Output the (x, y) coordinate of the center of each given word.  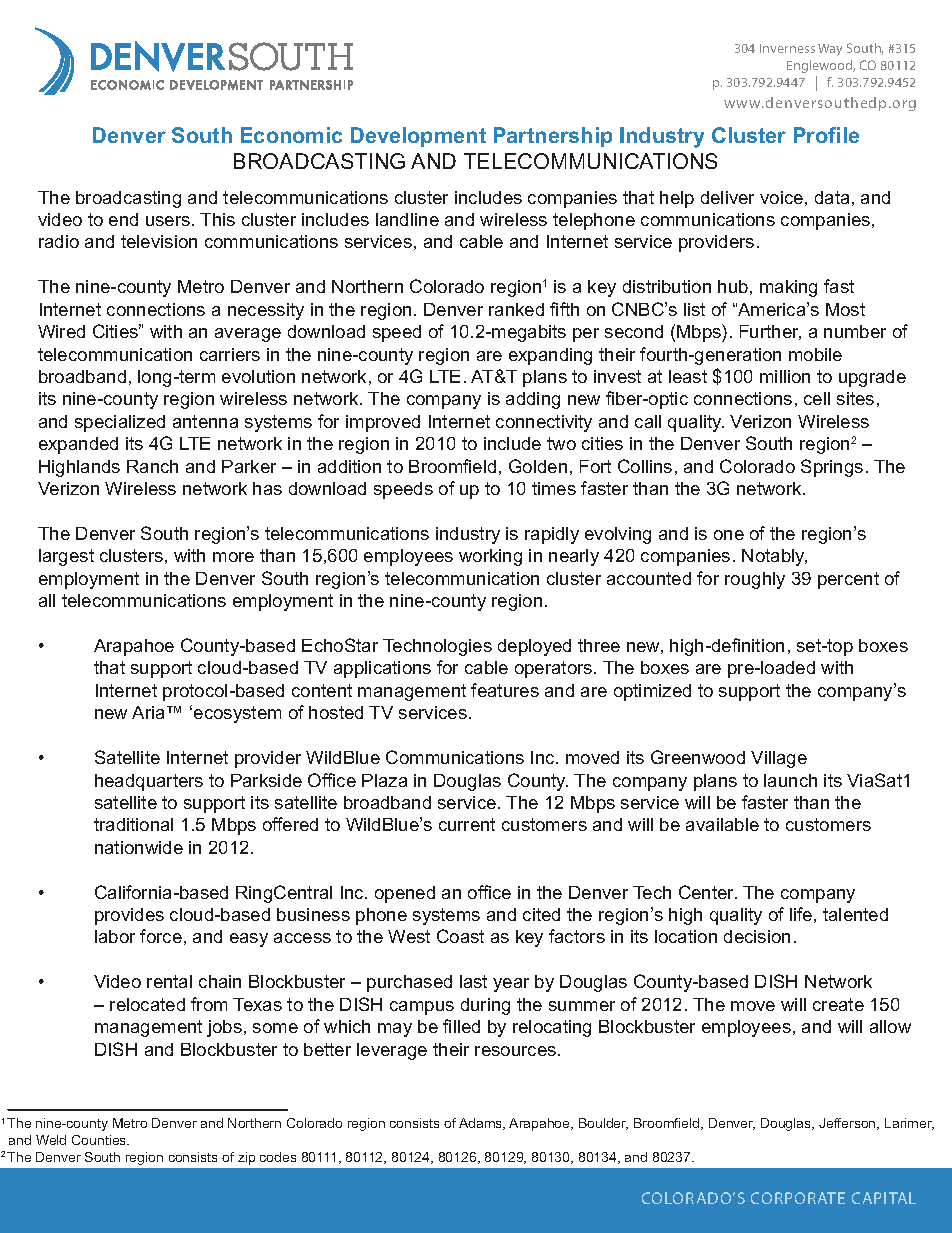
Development (418, 137)
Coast (460, 936)
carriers (230, 354)
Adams (482, 1124)
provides (129, 916)
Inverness (787, 48)
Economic (291, 135)
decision (757, 936)
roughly (755, 580)
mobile (815, 354)
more (233, 557)
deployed (534, 647)
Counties (100, 1140)
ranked (516, 309)
